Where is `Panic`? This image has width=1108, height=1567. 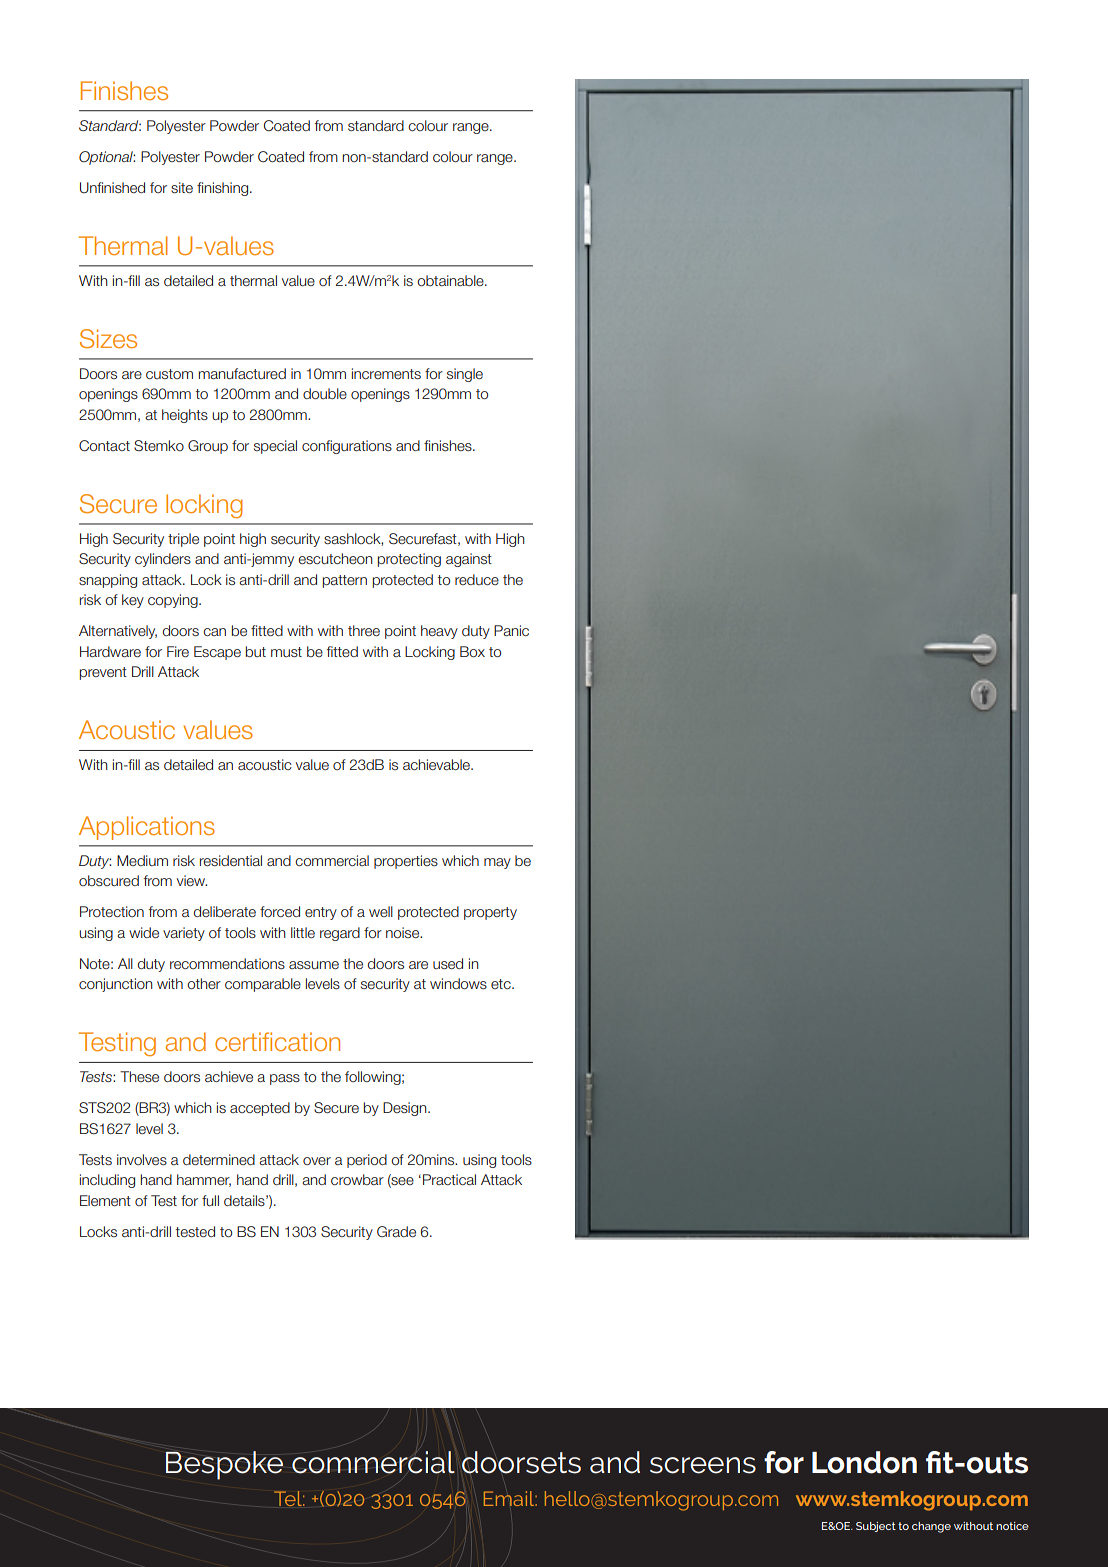
Panic is located at coordinates (511, 630).
